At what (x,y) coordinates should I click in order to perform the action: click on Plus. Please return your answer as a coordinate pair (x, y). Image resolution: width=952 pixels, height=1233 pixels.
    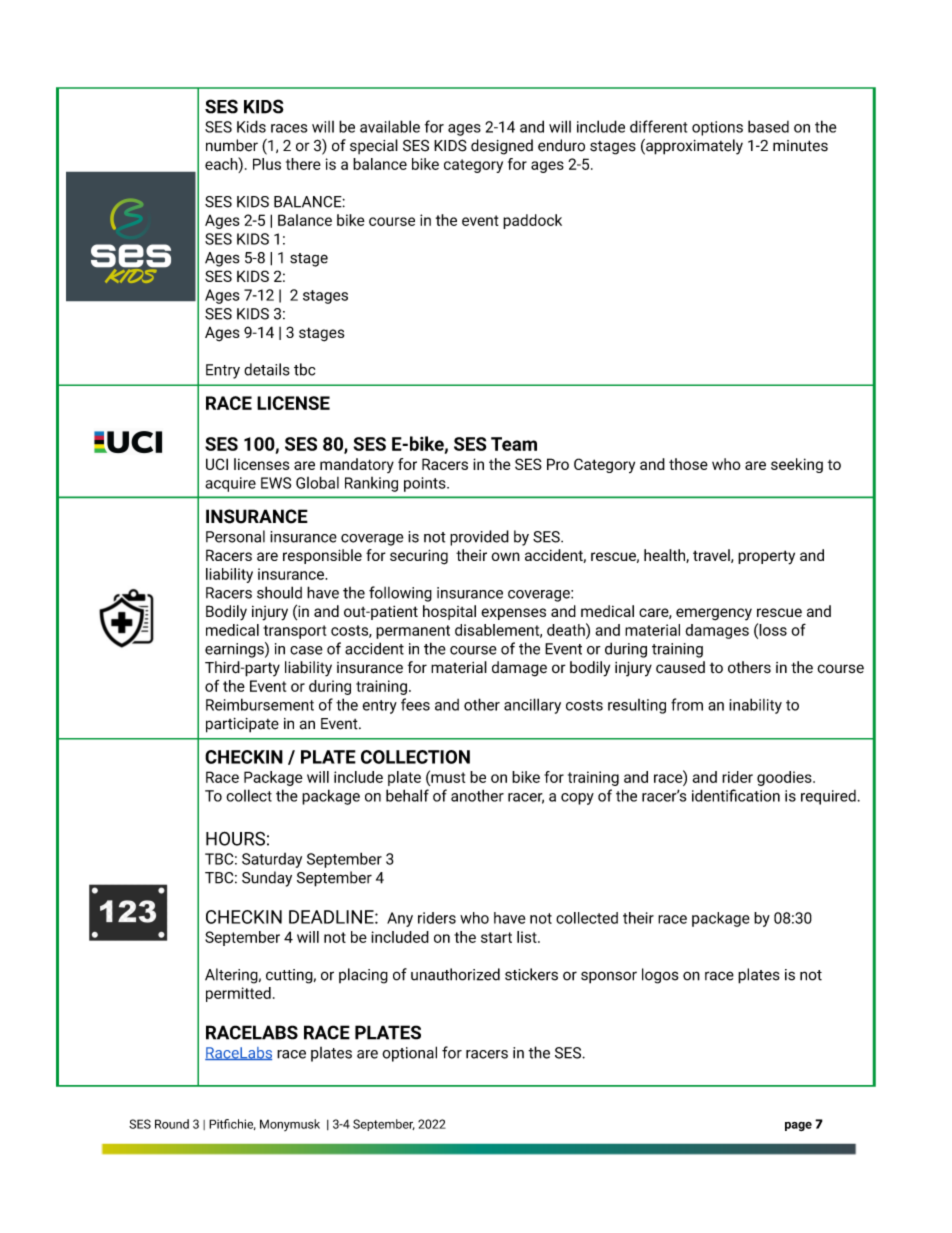
    Looking at the image, I should click on (267, 164).
